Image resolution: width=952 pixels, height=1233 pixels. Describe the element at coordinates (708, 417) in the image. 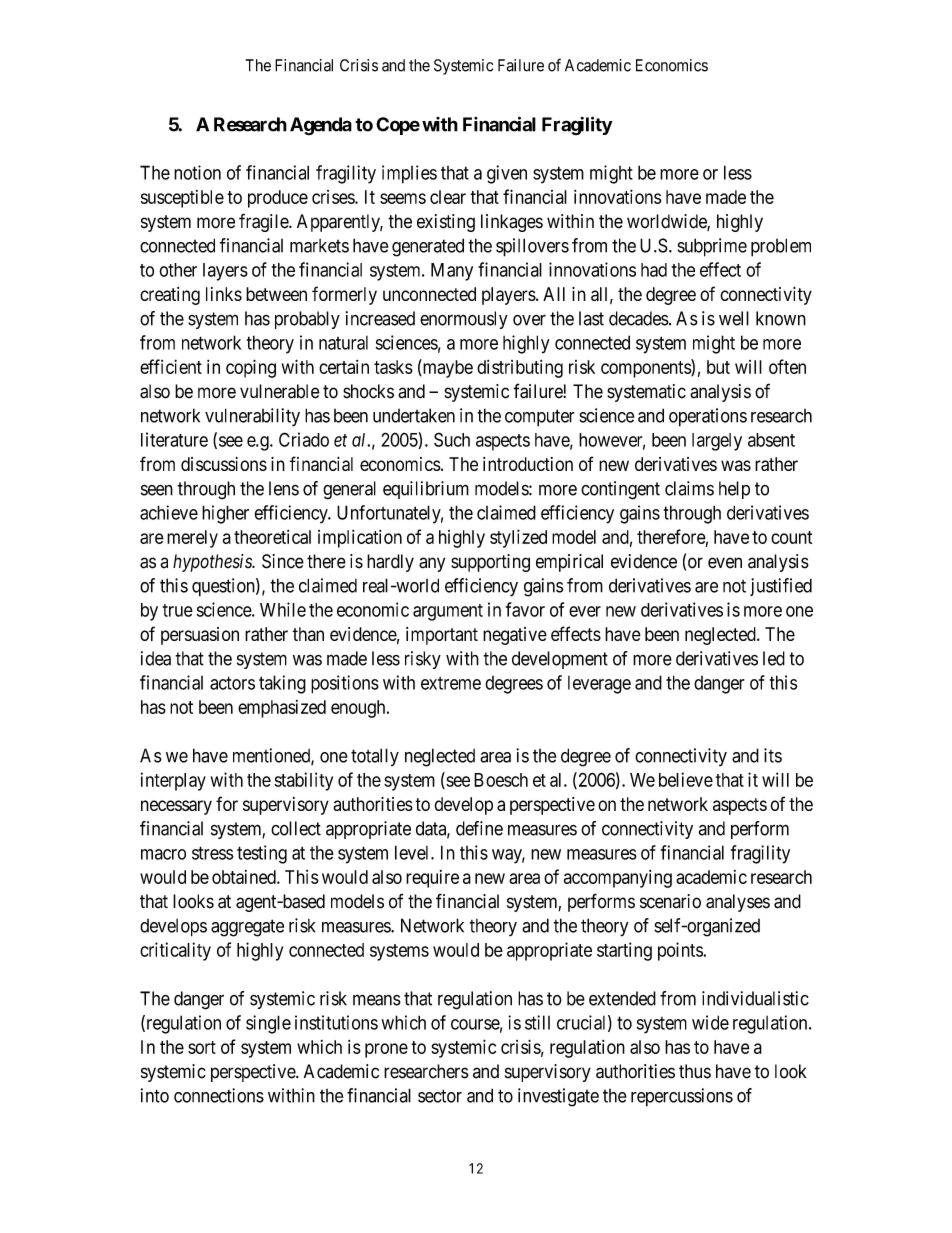

I see `operations` at that location.
